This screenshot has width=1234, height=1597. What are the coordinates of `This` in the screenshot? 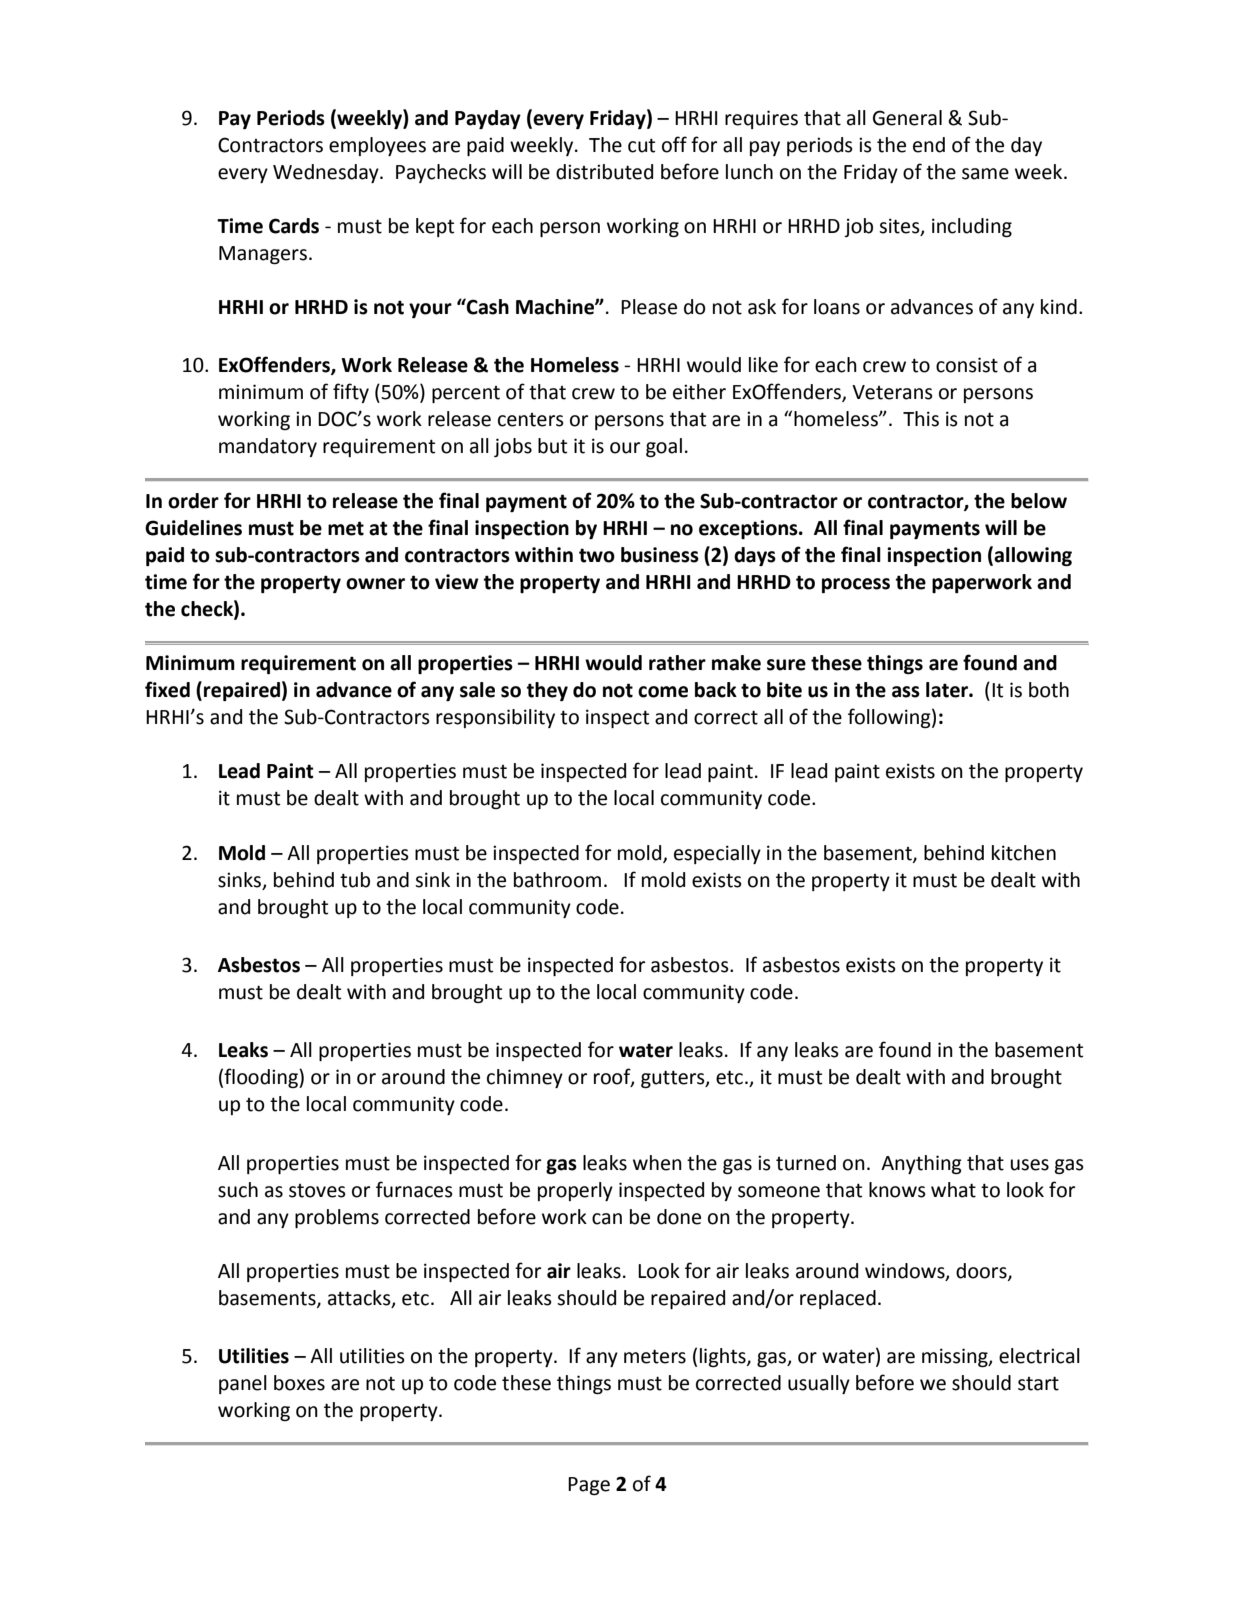 It's located at (921, 419).
